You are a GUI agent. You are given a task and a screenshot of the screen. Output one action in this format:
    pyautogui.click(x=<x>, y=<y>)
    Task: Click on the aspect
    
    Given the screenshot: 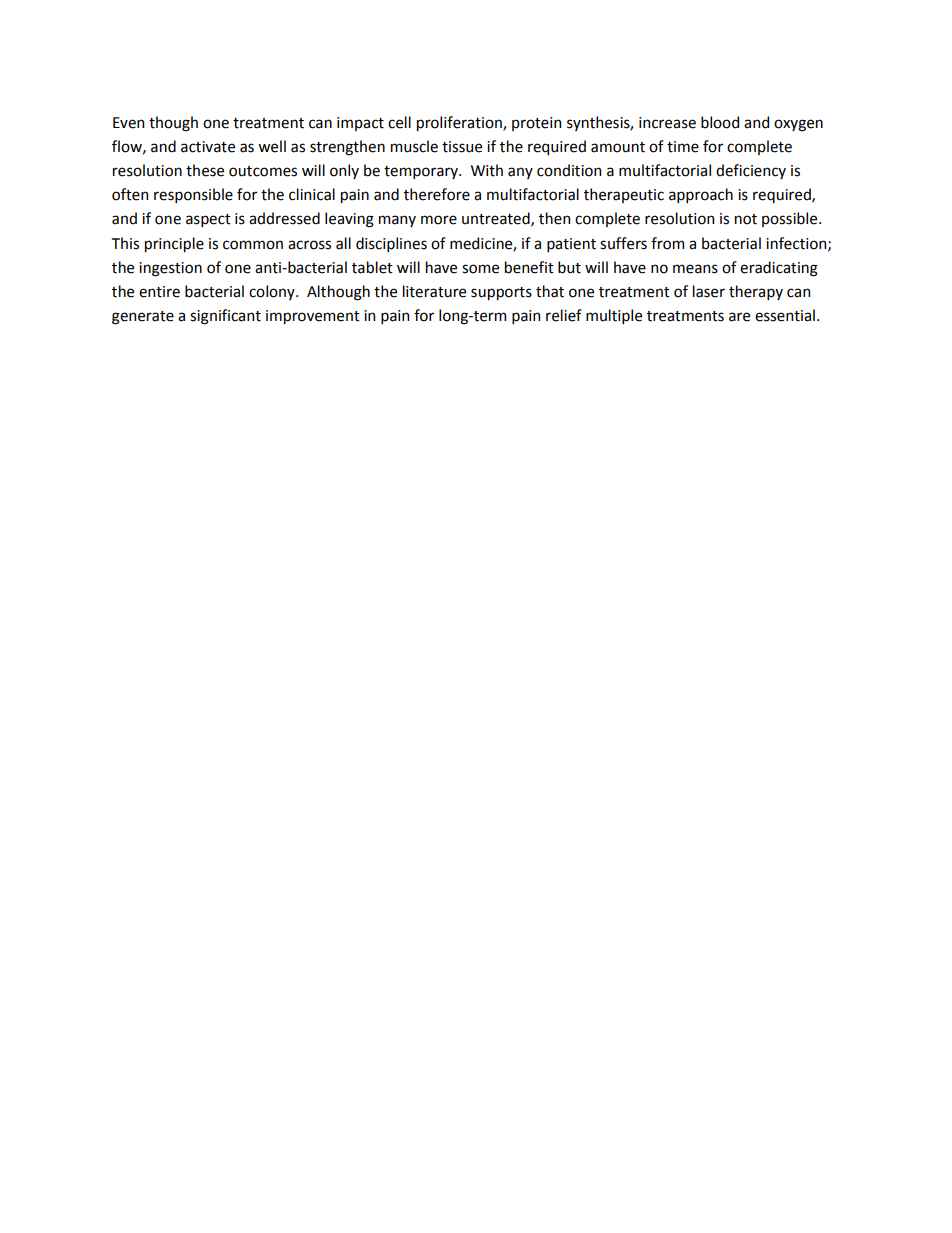 What is the action you would take?
    pyautogui.click(x=208, y=220)
